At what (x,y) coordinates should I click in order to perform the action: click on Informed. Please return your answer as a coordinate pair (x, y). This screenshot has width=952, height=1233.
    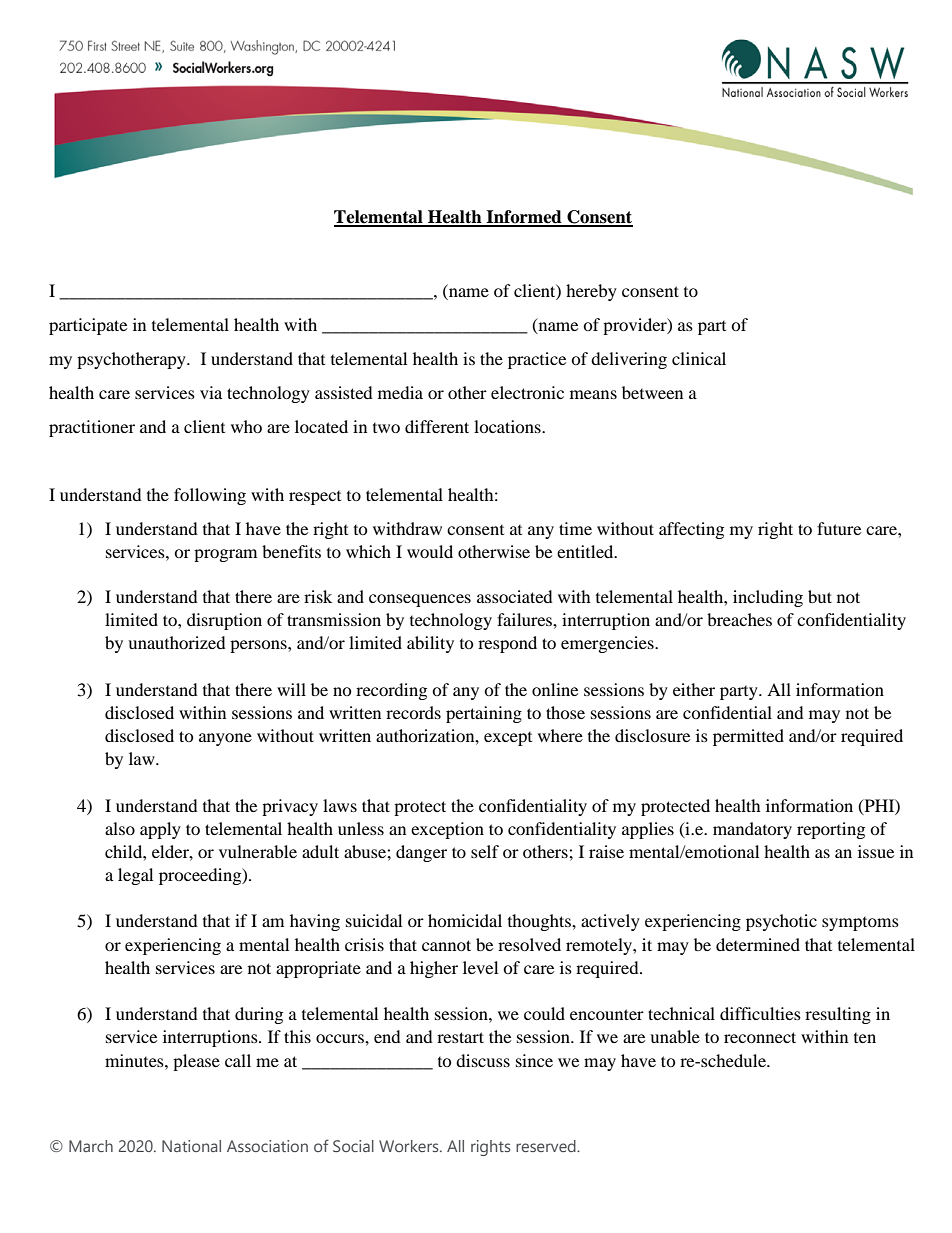
    Looking at the image, I should click on (524, 218).
